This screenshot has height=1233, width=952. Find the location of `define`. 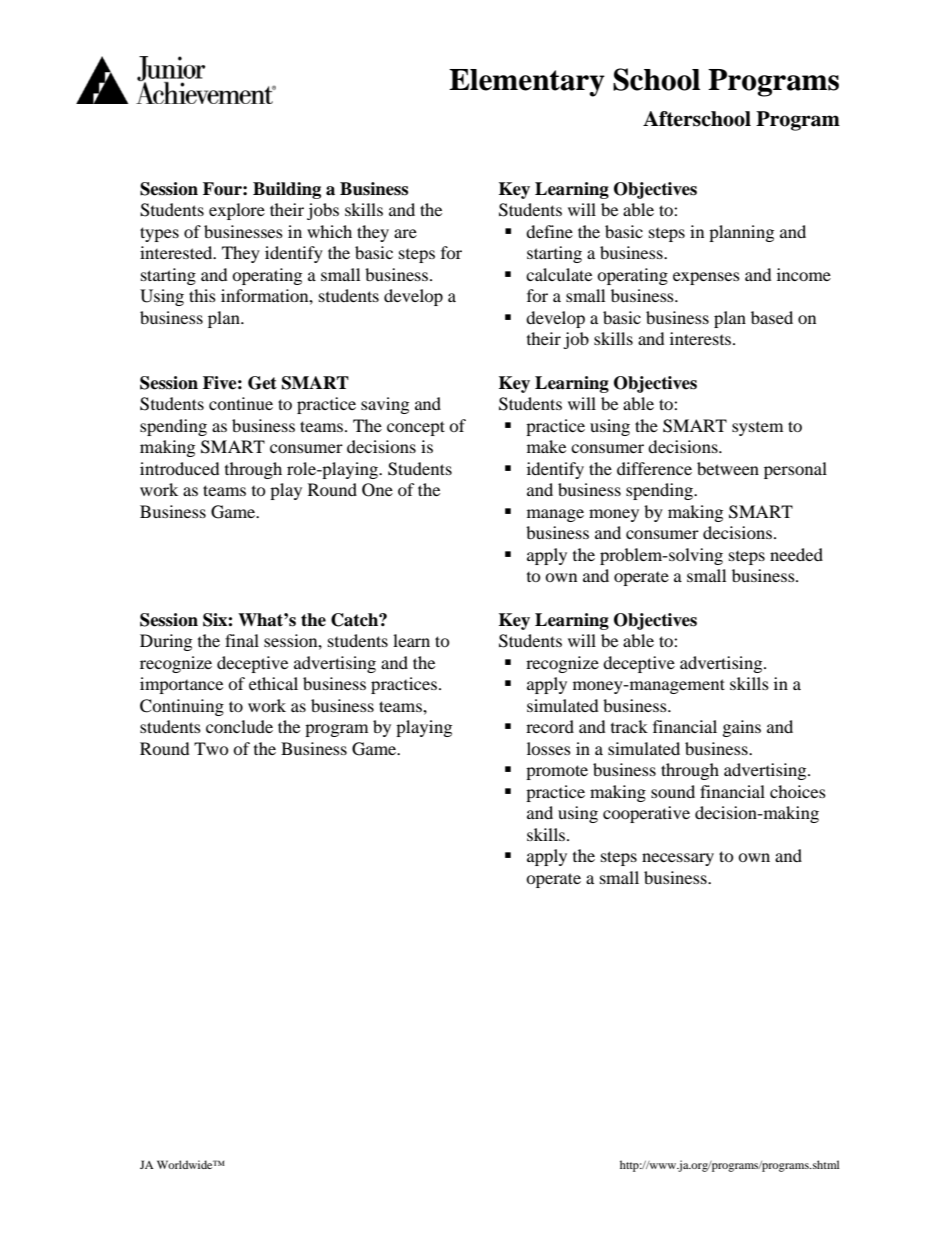

define is located at coordinates (549, 231).
